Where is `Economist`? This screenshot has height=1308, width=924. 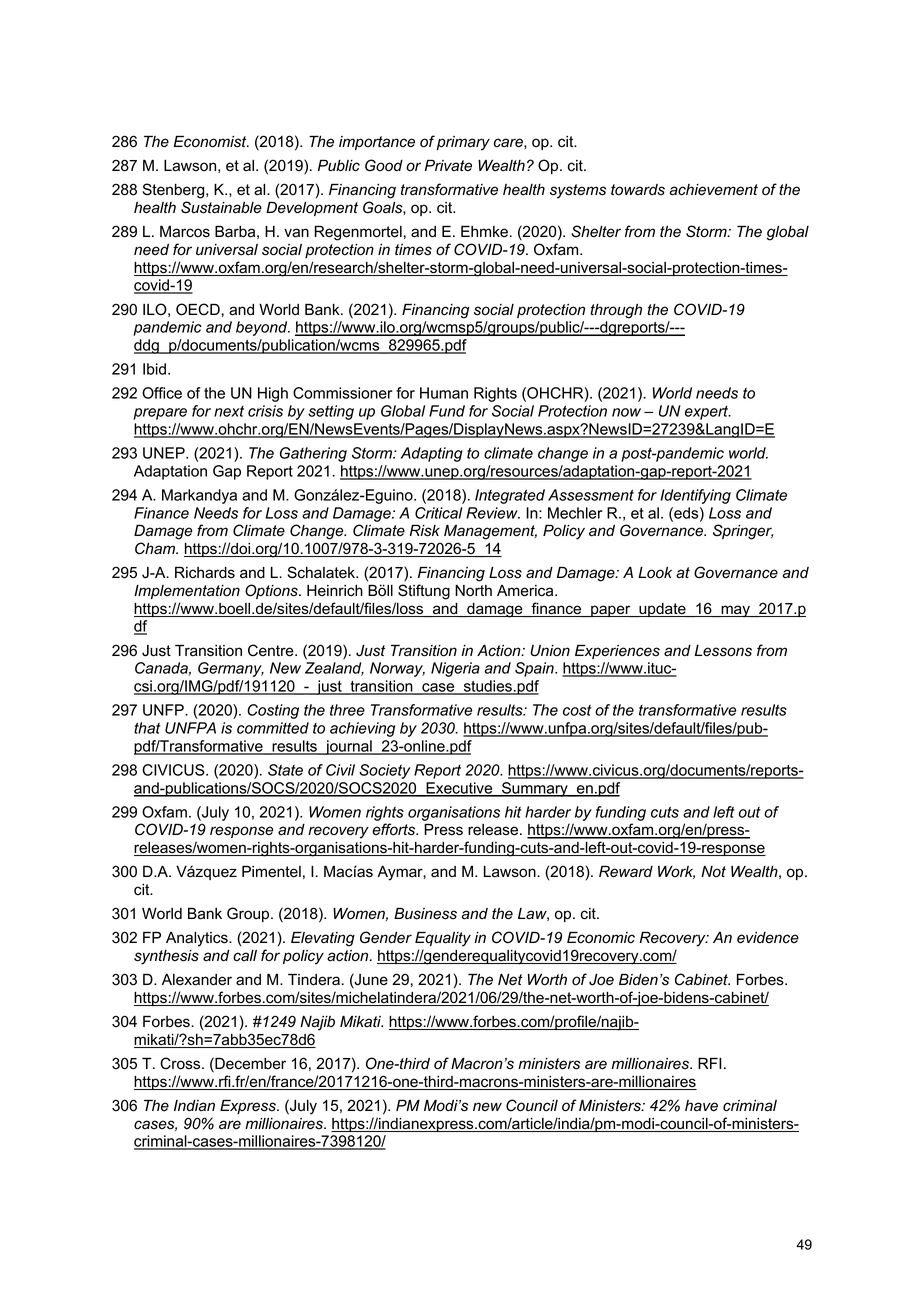
Economist is located at coordinates (211, 142).
